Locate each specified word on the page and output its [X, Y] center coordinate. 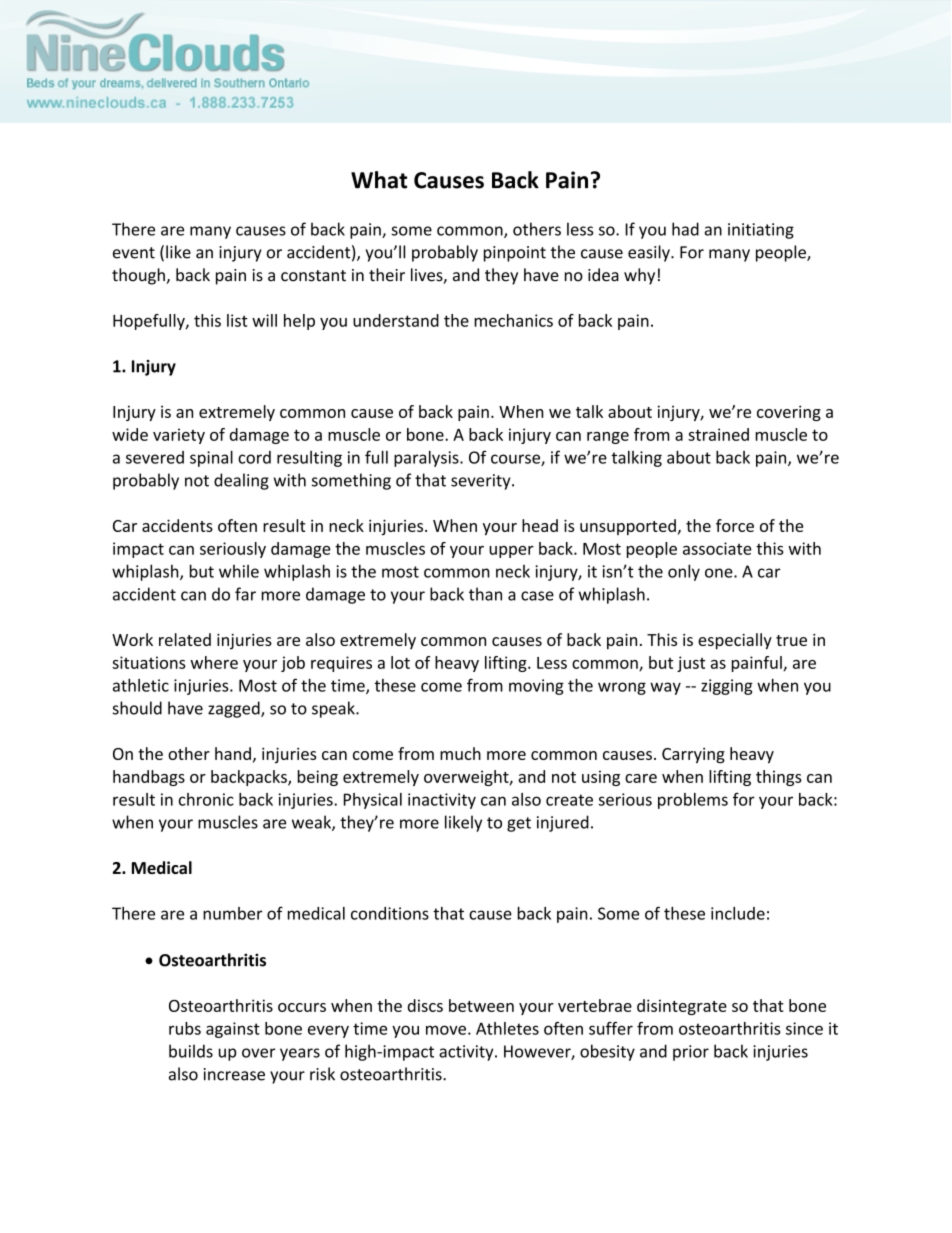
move [446, 1030]
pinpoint [515, 254]
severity [482, 482]
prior [691, 1053]
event [134, 253]
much [460, 753]
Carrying [693, 756]
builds [191, 1051]
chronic [206, 799]
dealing [241, 481]
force [735, 525]
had [685, 229]
